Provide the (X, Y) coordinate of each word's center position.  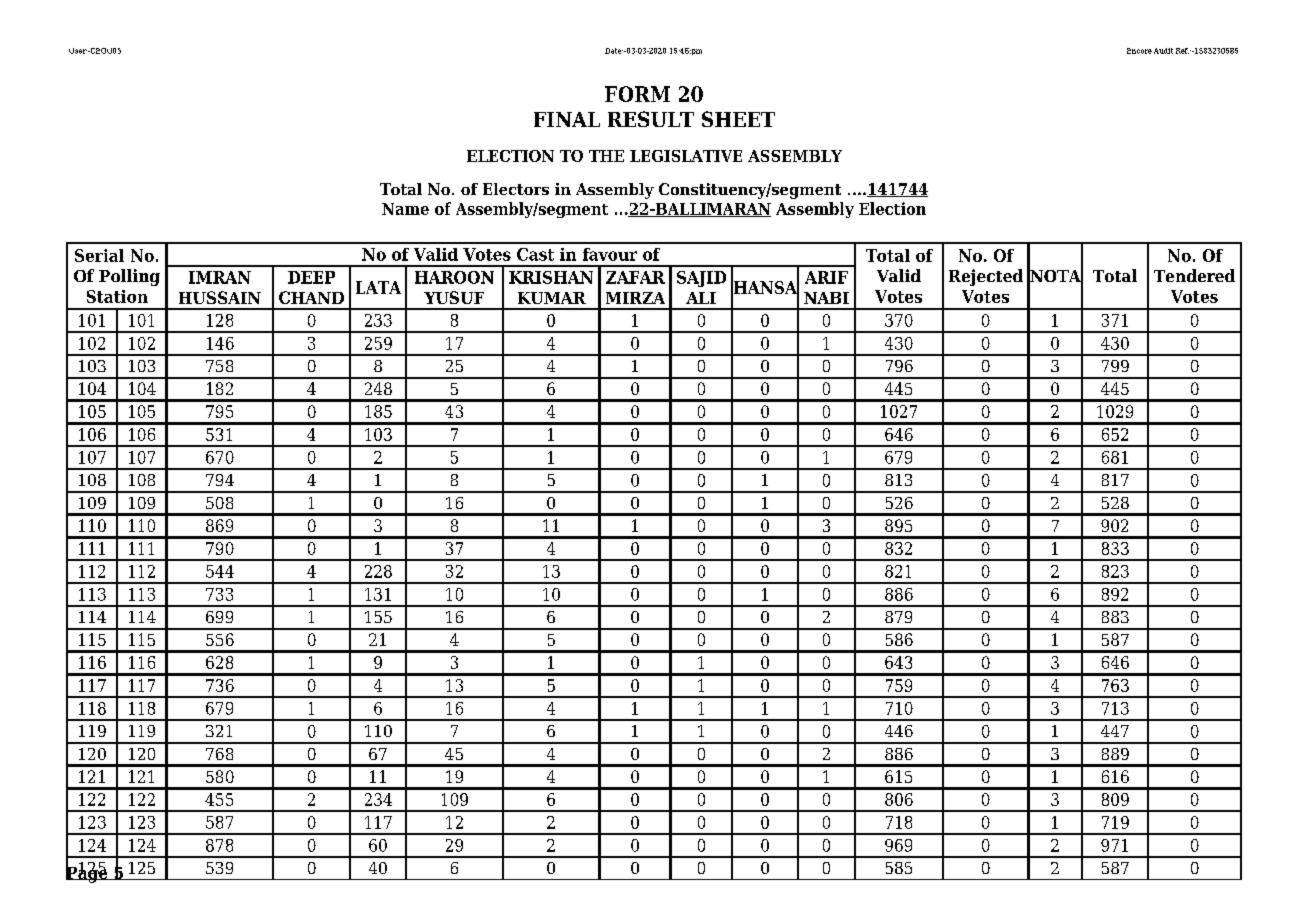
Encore (1139, 51)
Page (88, 873)
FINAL (567, 119)
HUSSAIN (220, 297)
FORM (637, 94)
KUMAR (552, 298)
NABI (826, 298)
